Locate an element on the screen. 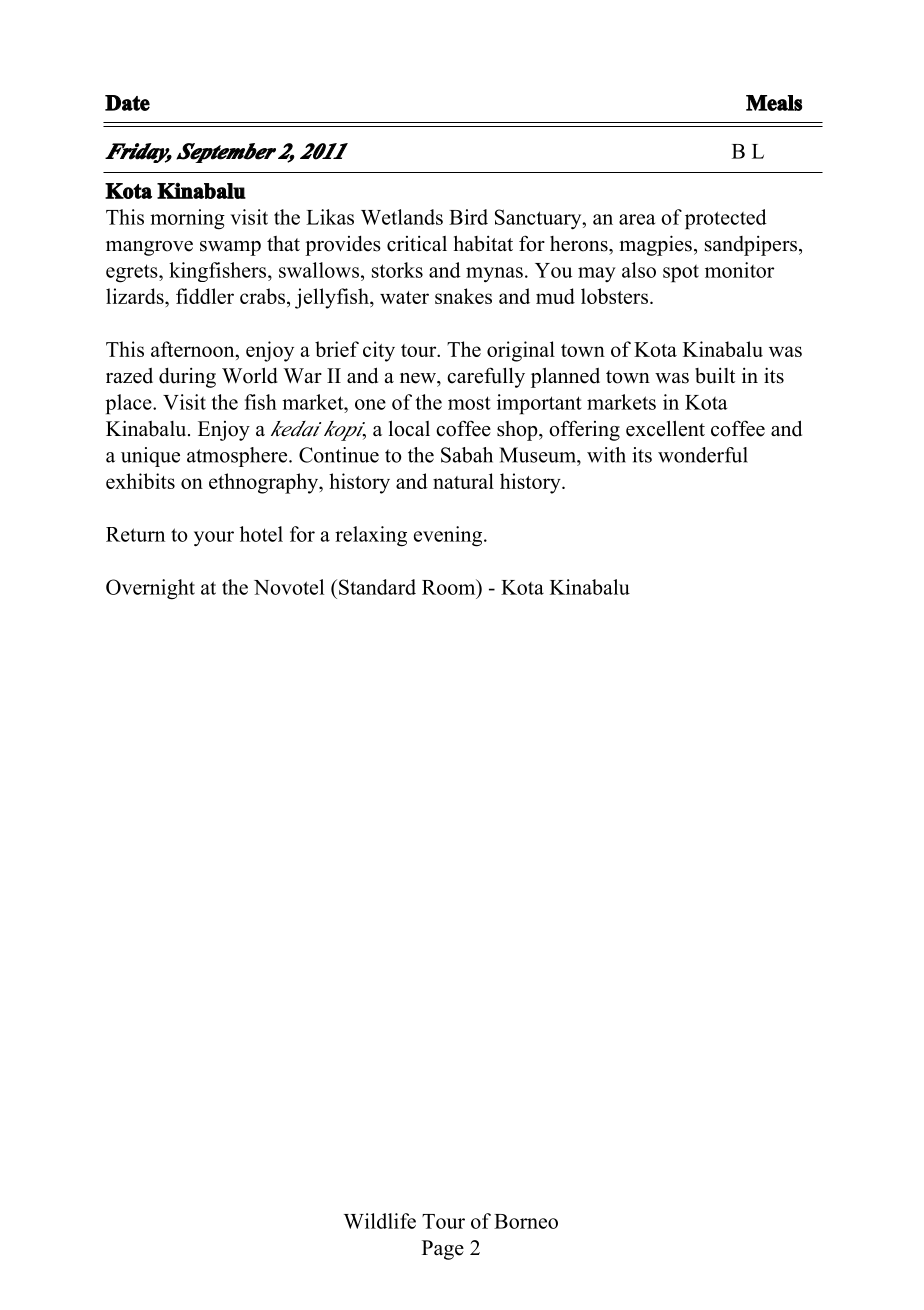  your is located at coordinates (214, 539).
